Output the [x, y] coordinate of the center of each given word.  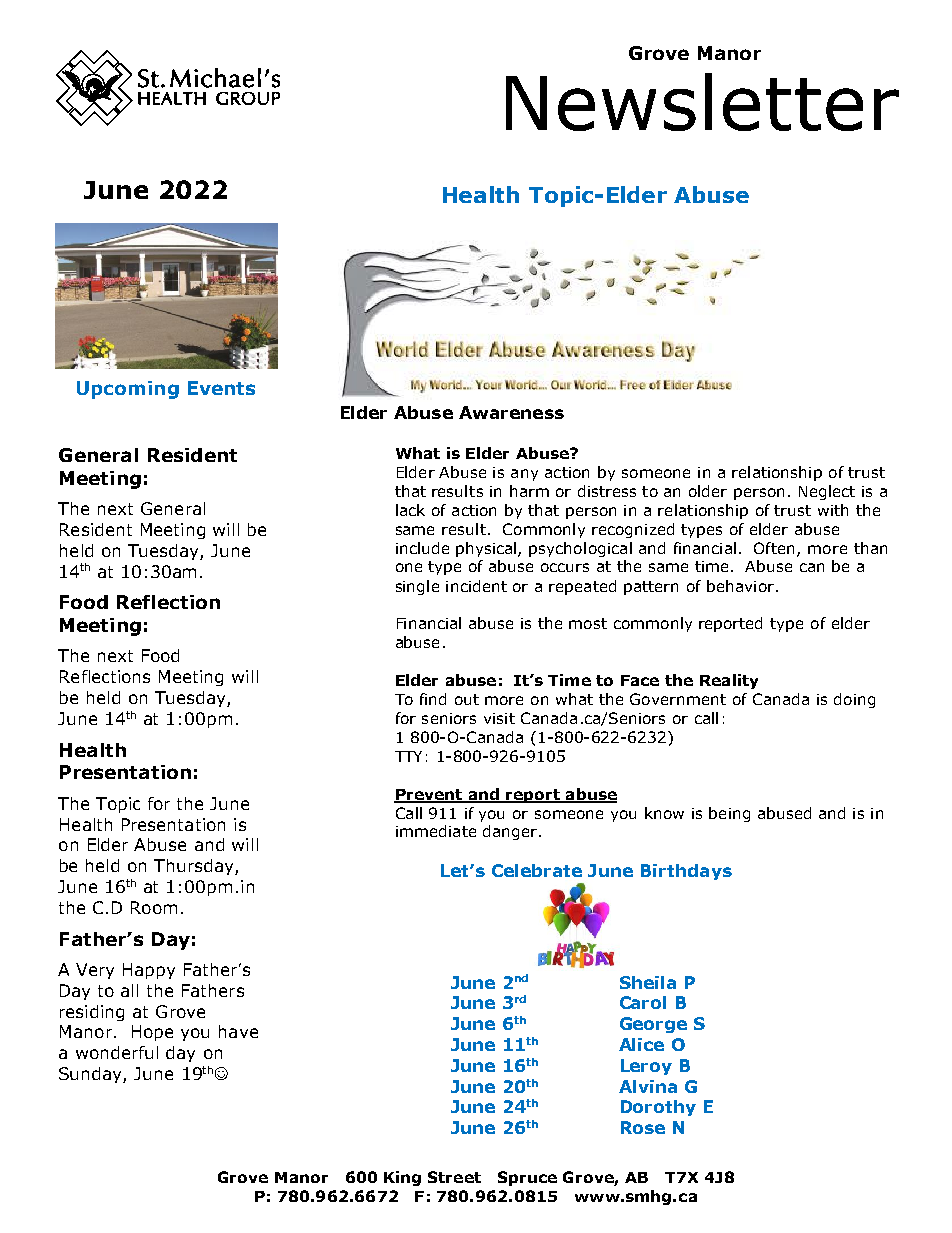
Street [454, 1177]
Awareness [511, 412]
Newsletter [702, 102]
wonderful [117, 1052]
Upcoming [128, 390]
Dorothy [658, 1108]
